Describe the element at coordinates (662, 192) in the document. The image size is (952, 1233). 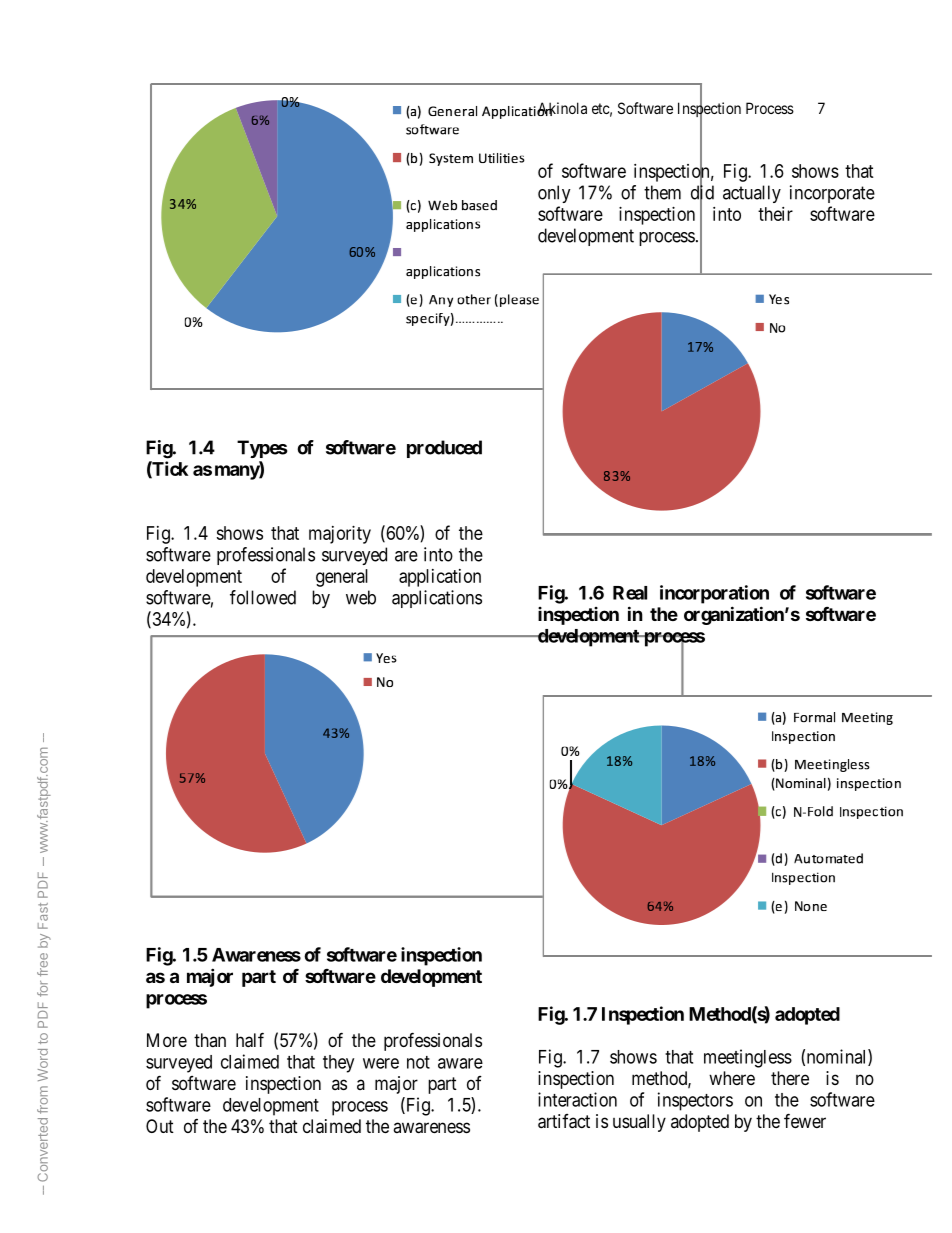
I see `them` at that location.
